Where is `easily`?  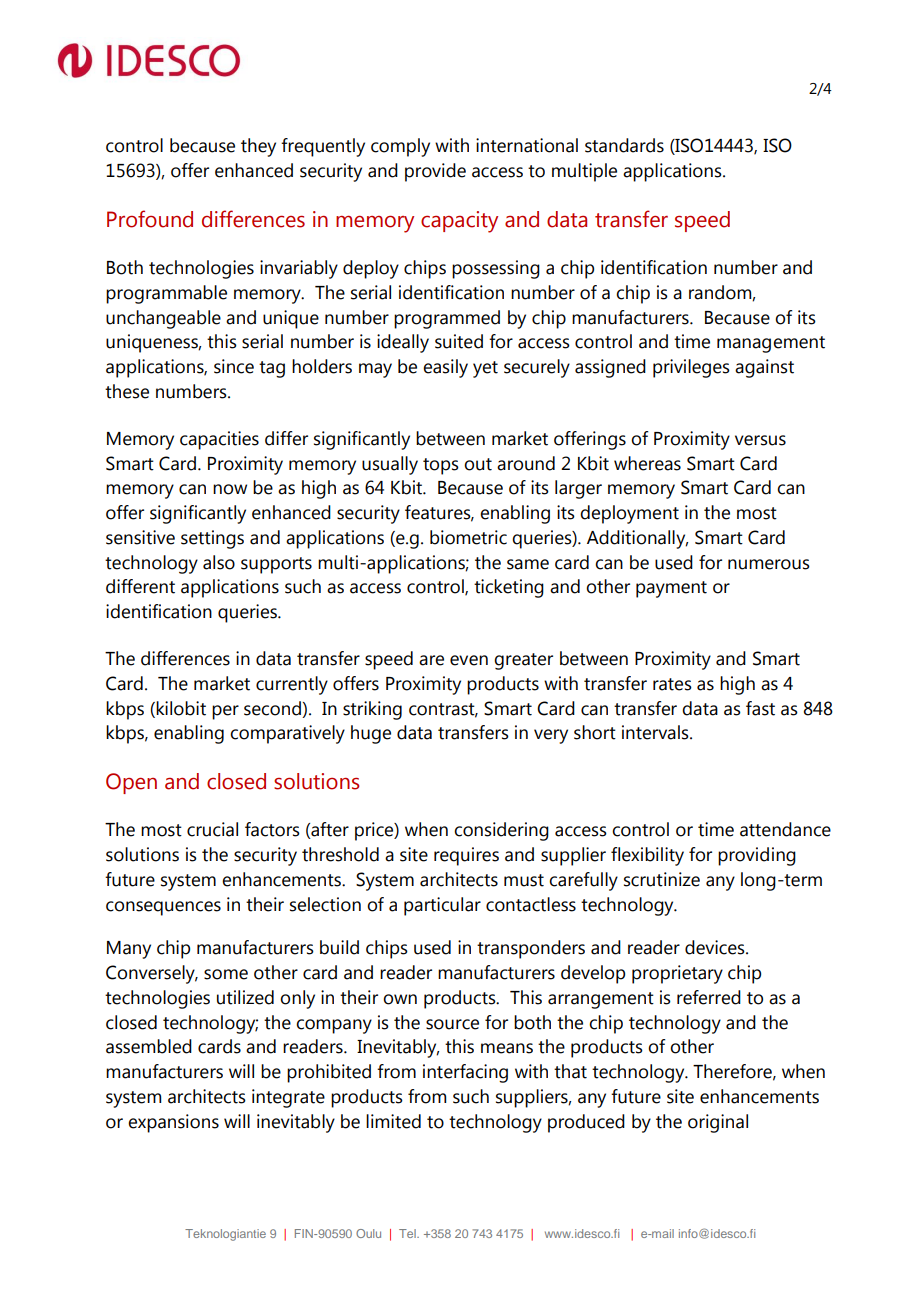 easily is located at coordinates (445, 368).
